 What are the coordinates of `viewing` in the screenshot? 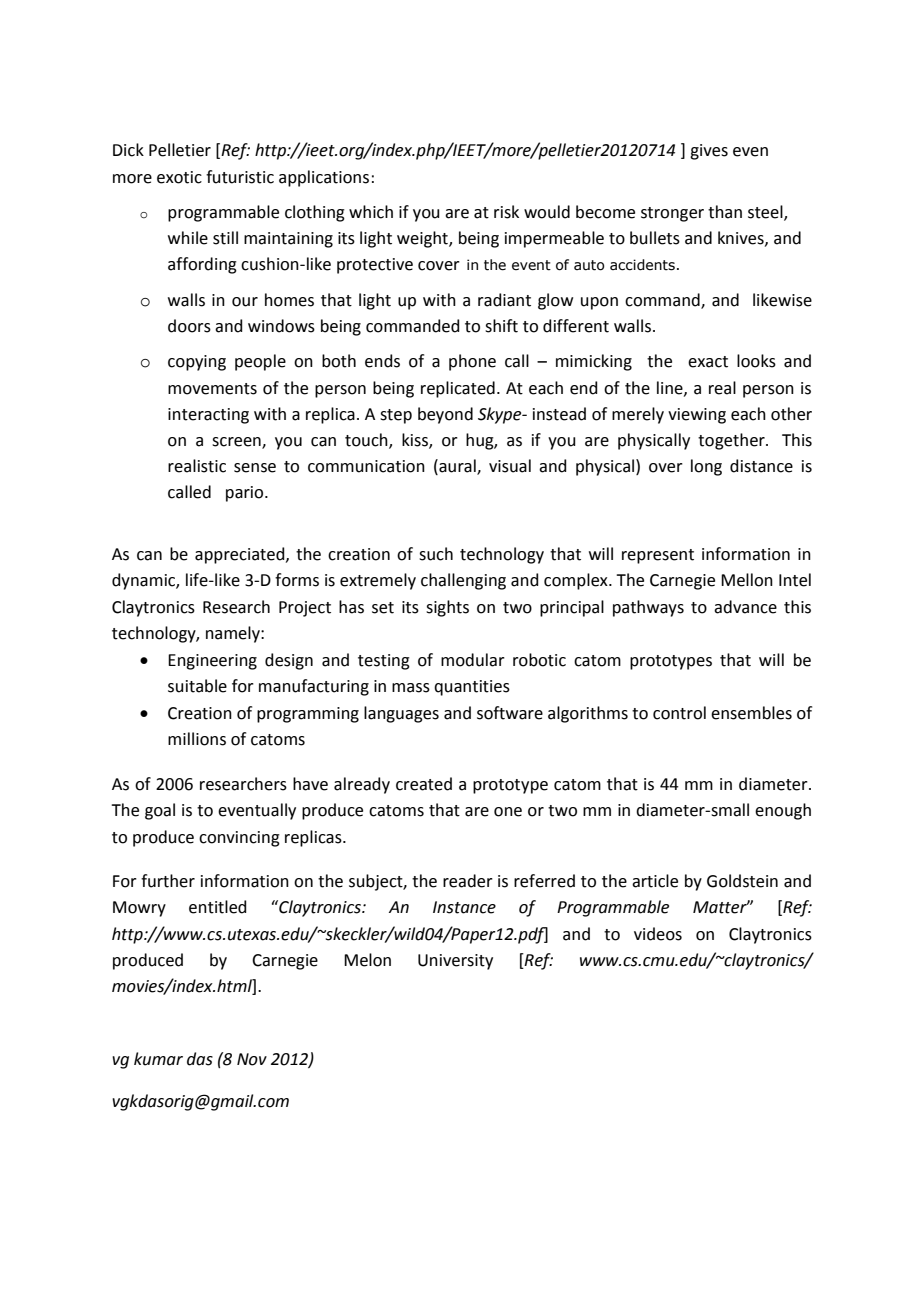 It's located at (697, 416).
